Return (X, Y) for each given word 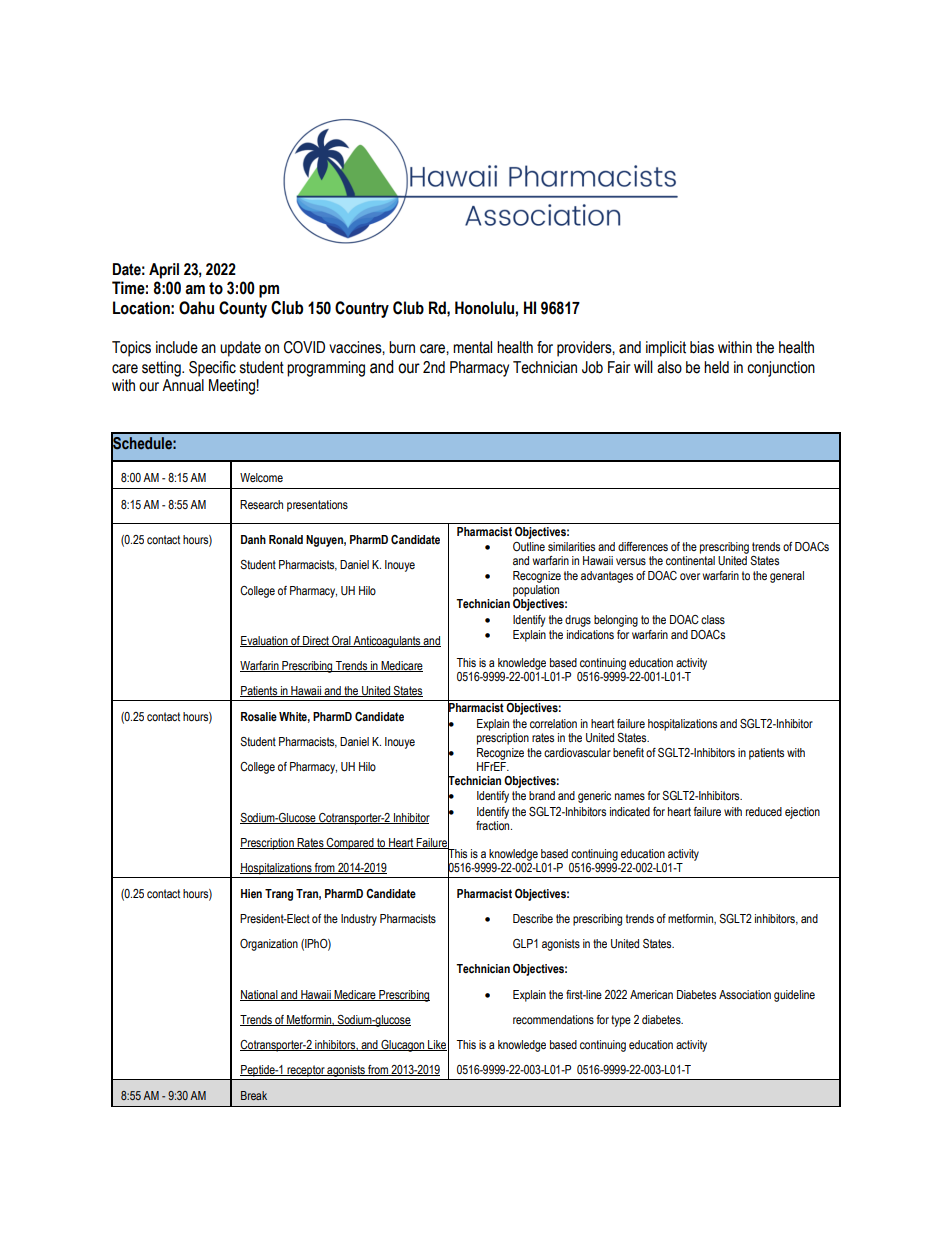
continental (690, 559)
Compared (350, 844)
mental (472, 347)
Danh (253, 539)
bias (702, 347)
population (536, 591)
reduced (764, 811)
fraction (494, 824)
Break (254, 1095)
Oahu (196, 308)
